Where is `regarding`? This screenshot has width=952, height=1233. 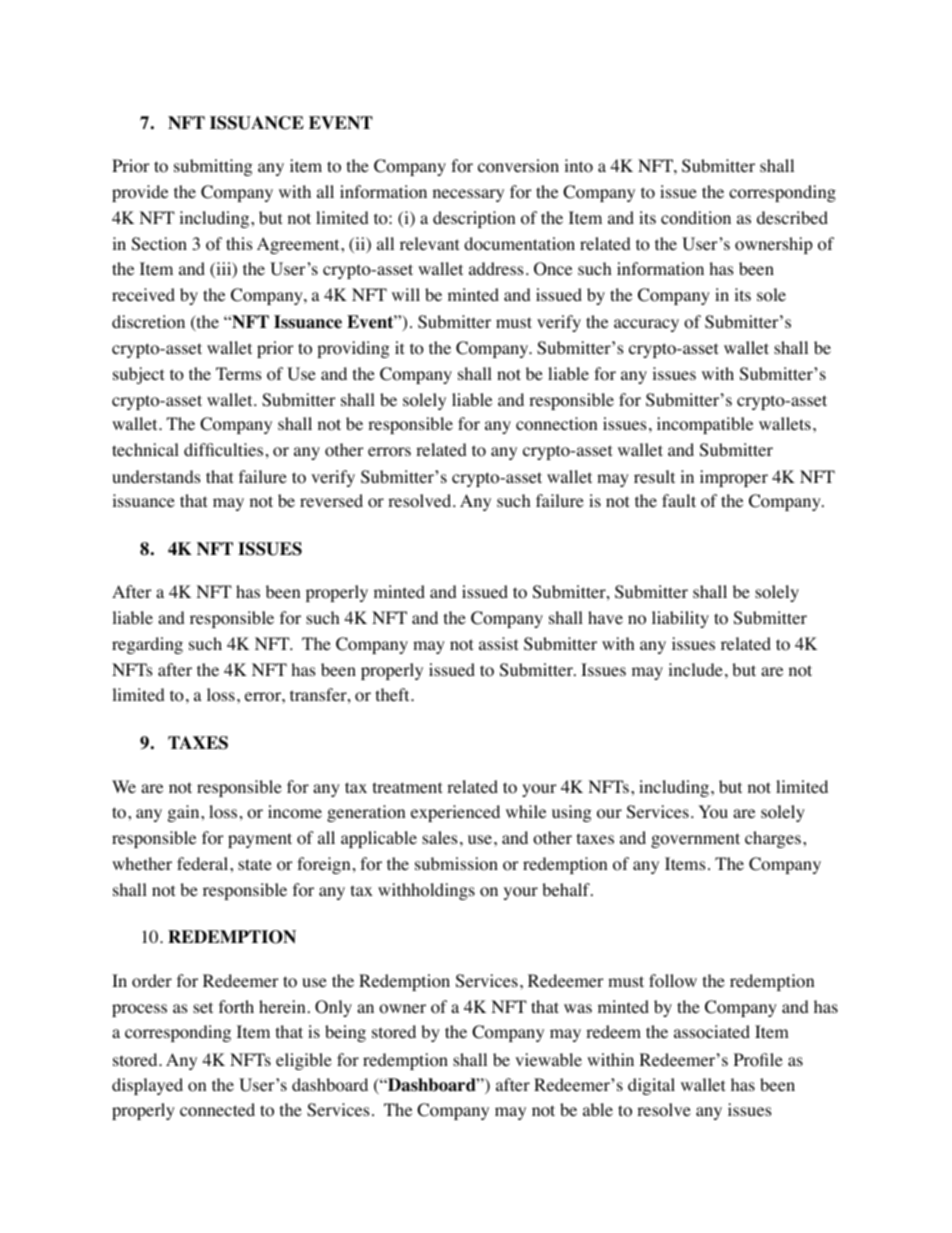 regarding is located at coordinates (147, 645).
